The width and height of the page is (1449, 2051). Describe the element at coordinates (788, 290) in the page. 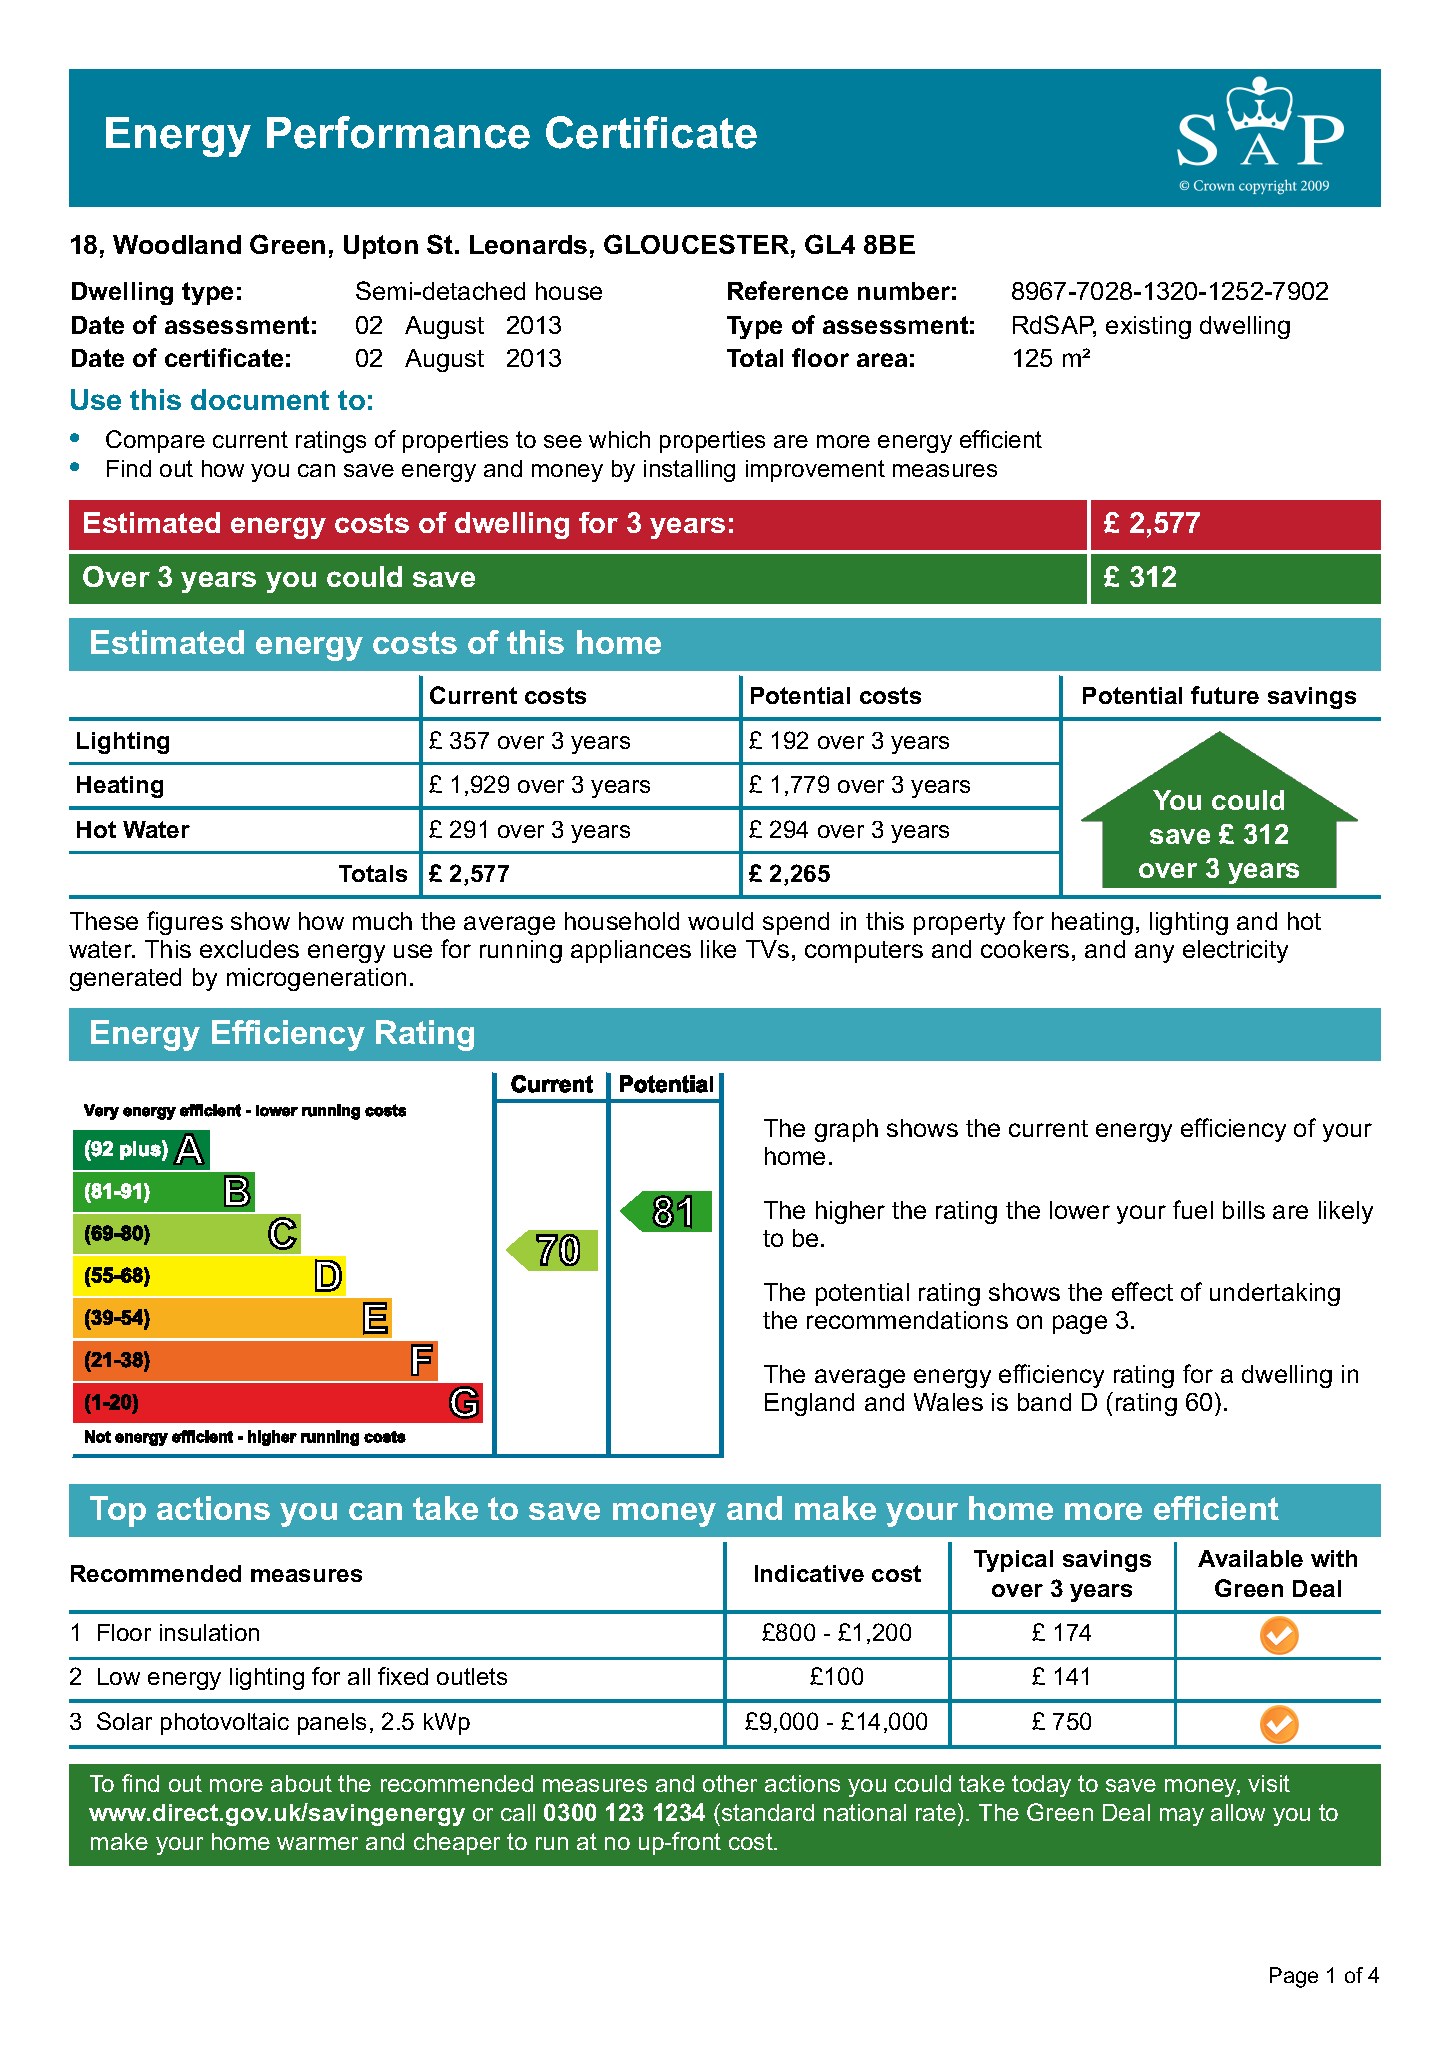

I see `Reference` at that location.
